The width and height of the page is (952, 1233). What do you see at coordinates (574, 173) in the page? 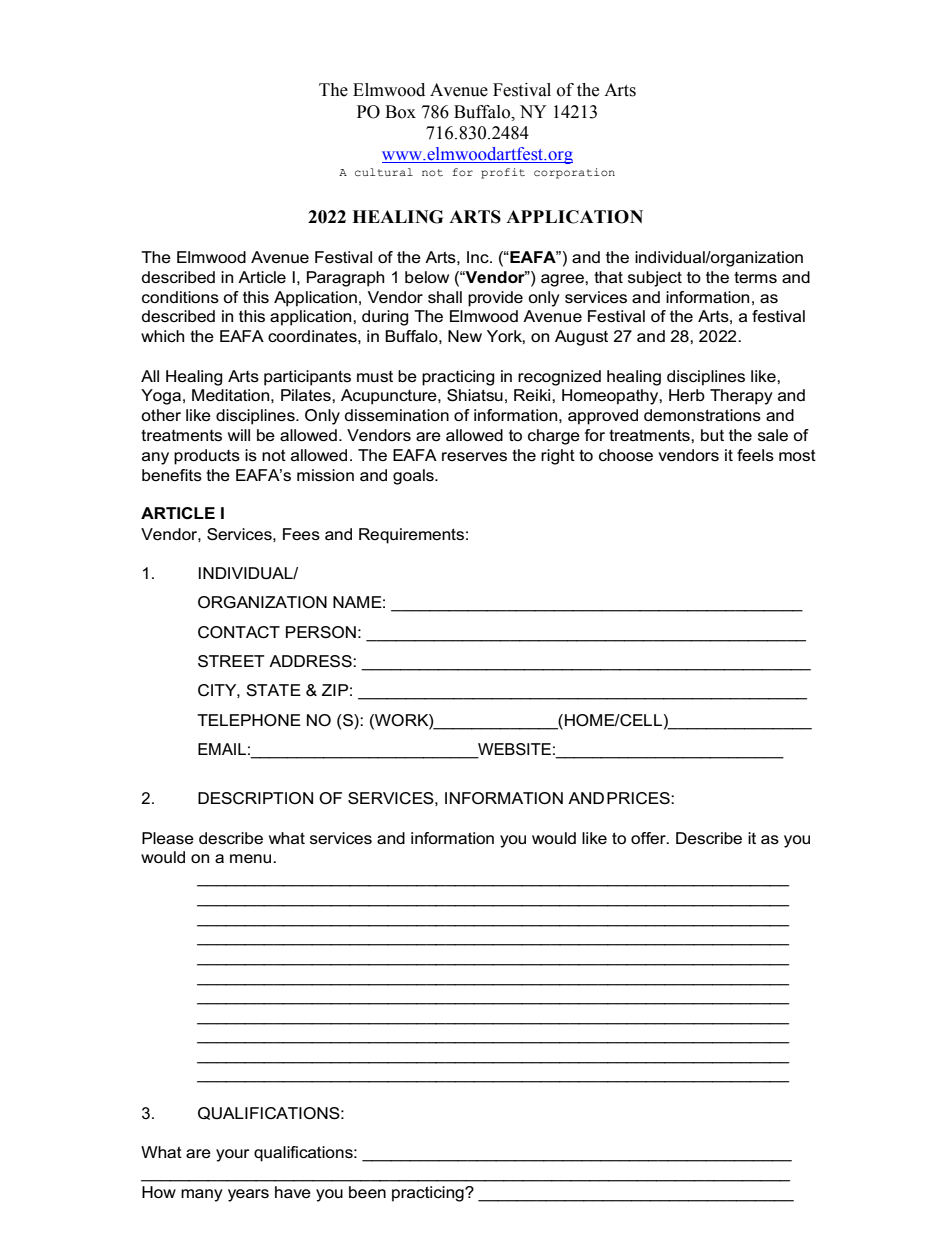
I see `corporation` at bounding box center [574, 173].
